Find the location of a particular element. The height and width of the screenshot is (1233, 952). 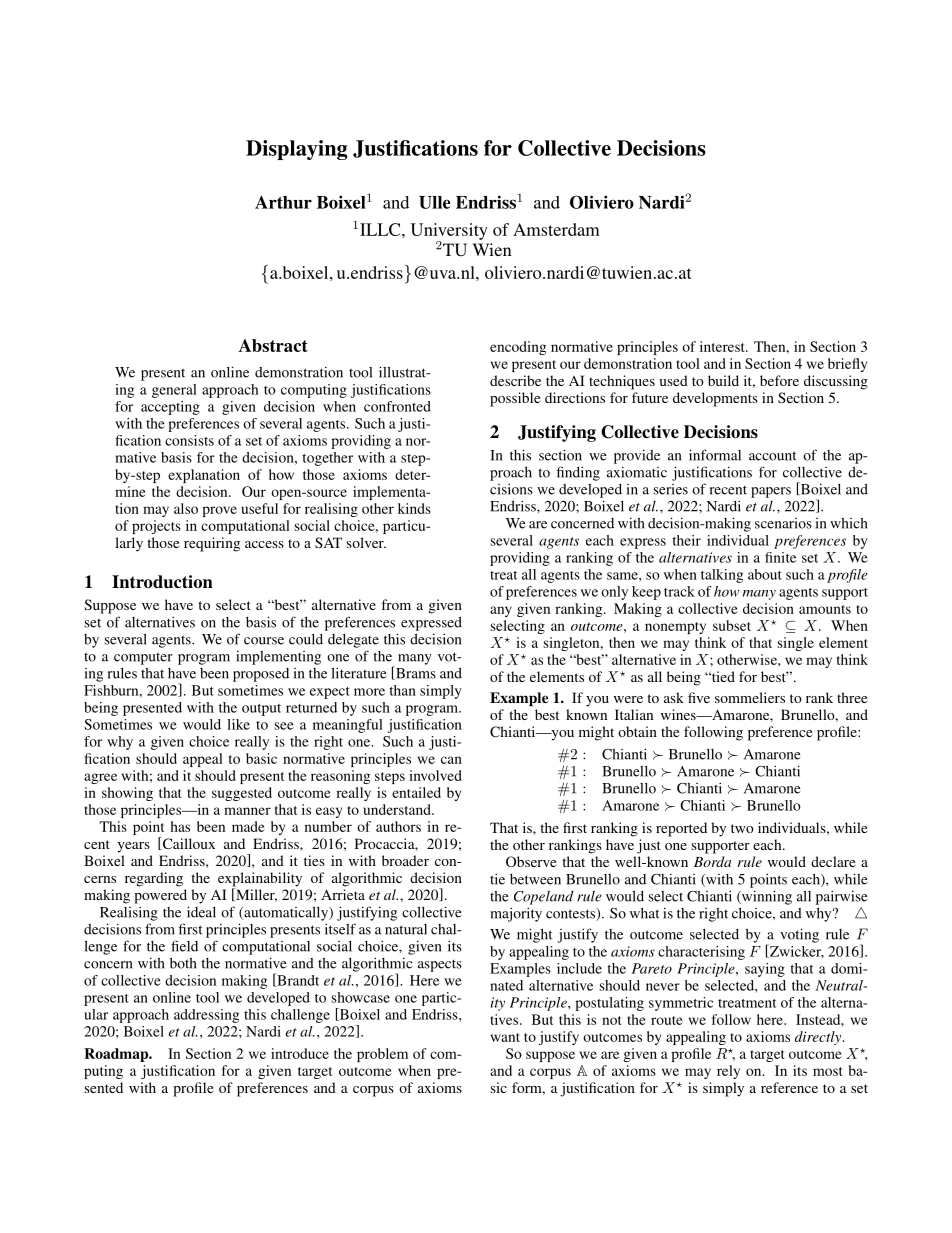

Amsterdam is located at coordinates (556, 229).
